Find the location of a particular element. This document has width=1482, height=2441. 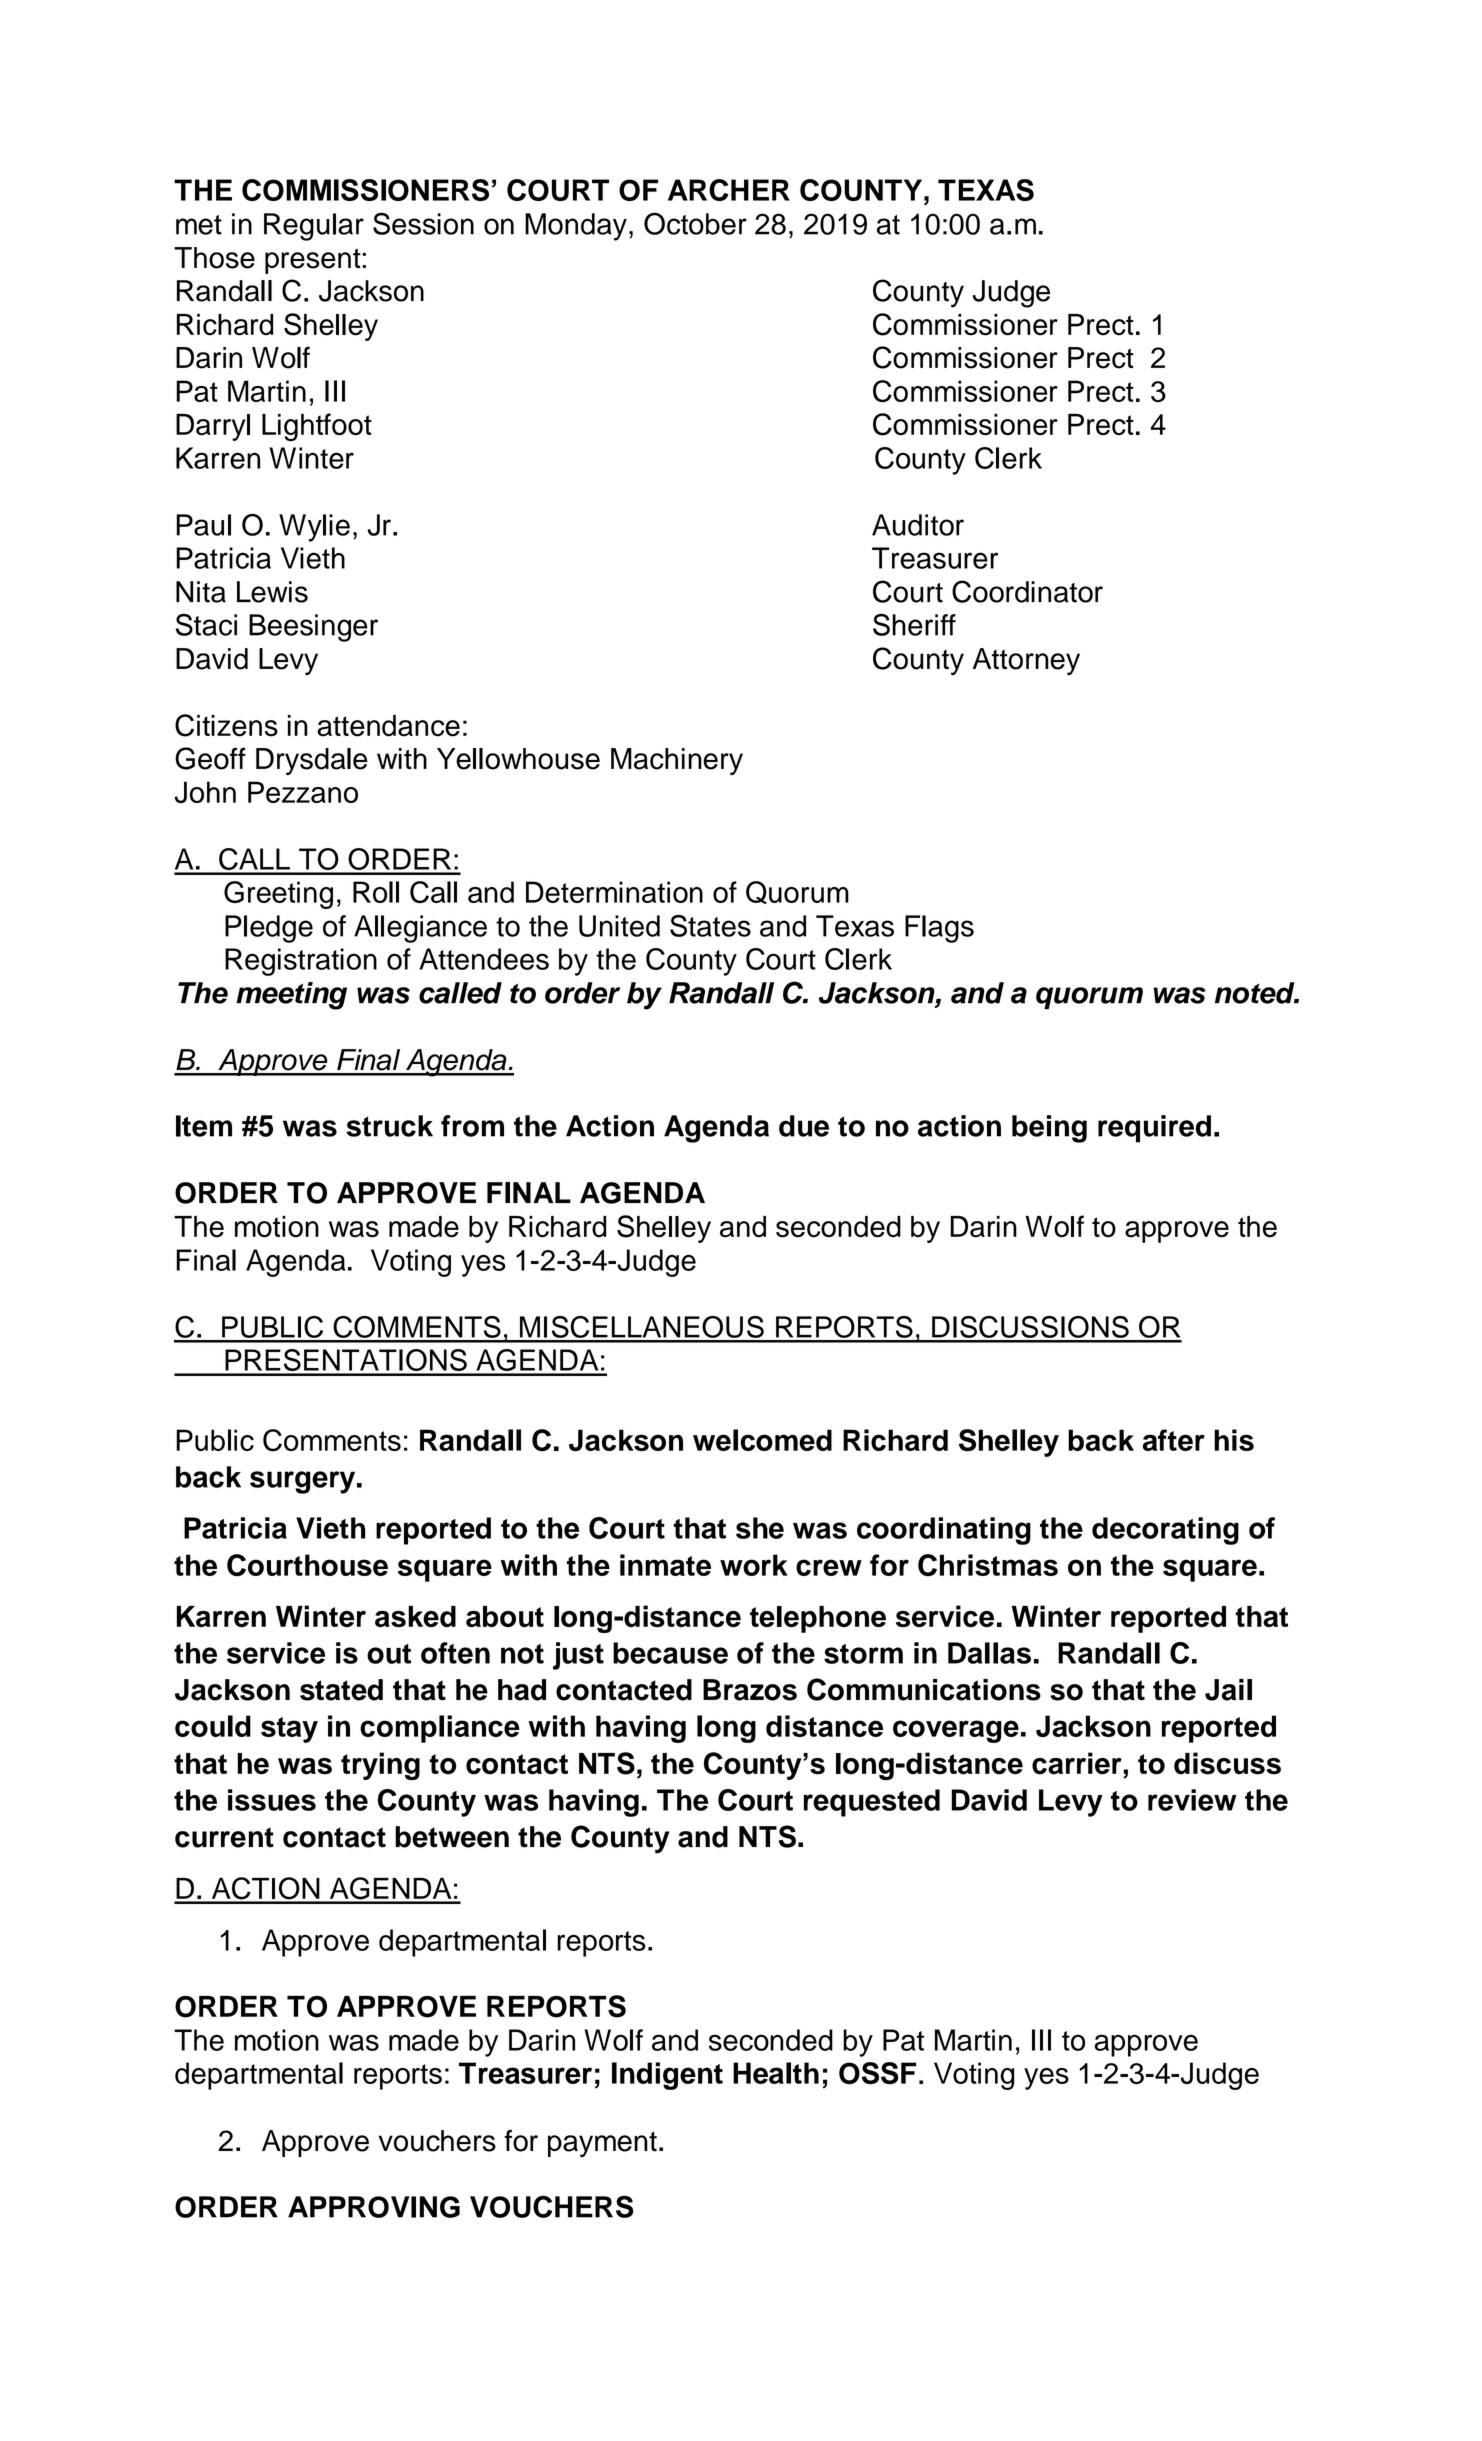

decorating is located at coordinates (1165, 1531).
